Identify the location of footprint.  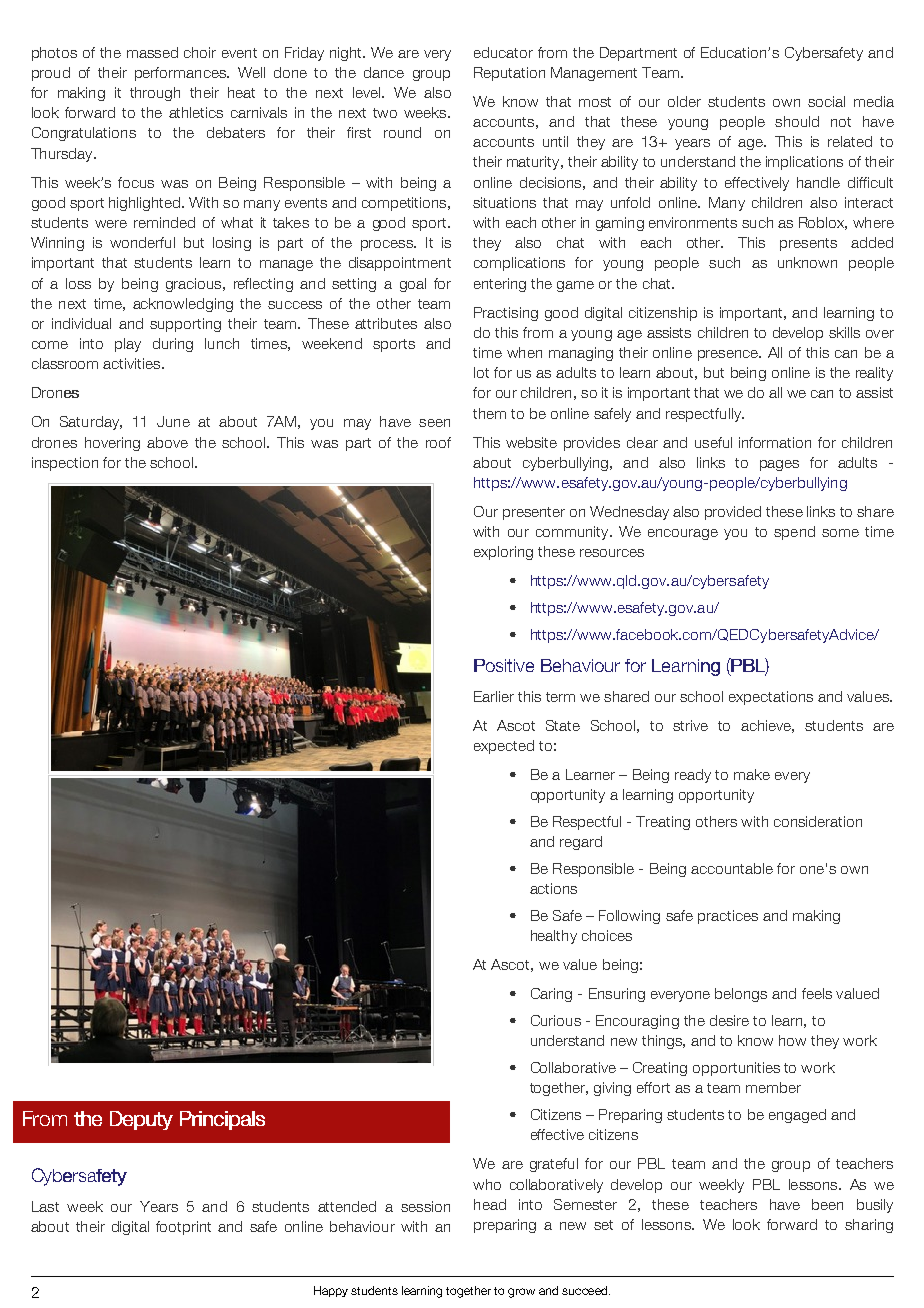
(183, 1228).
